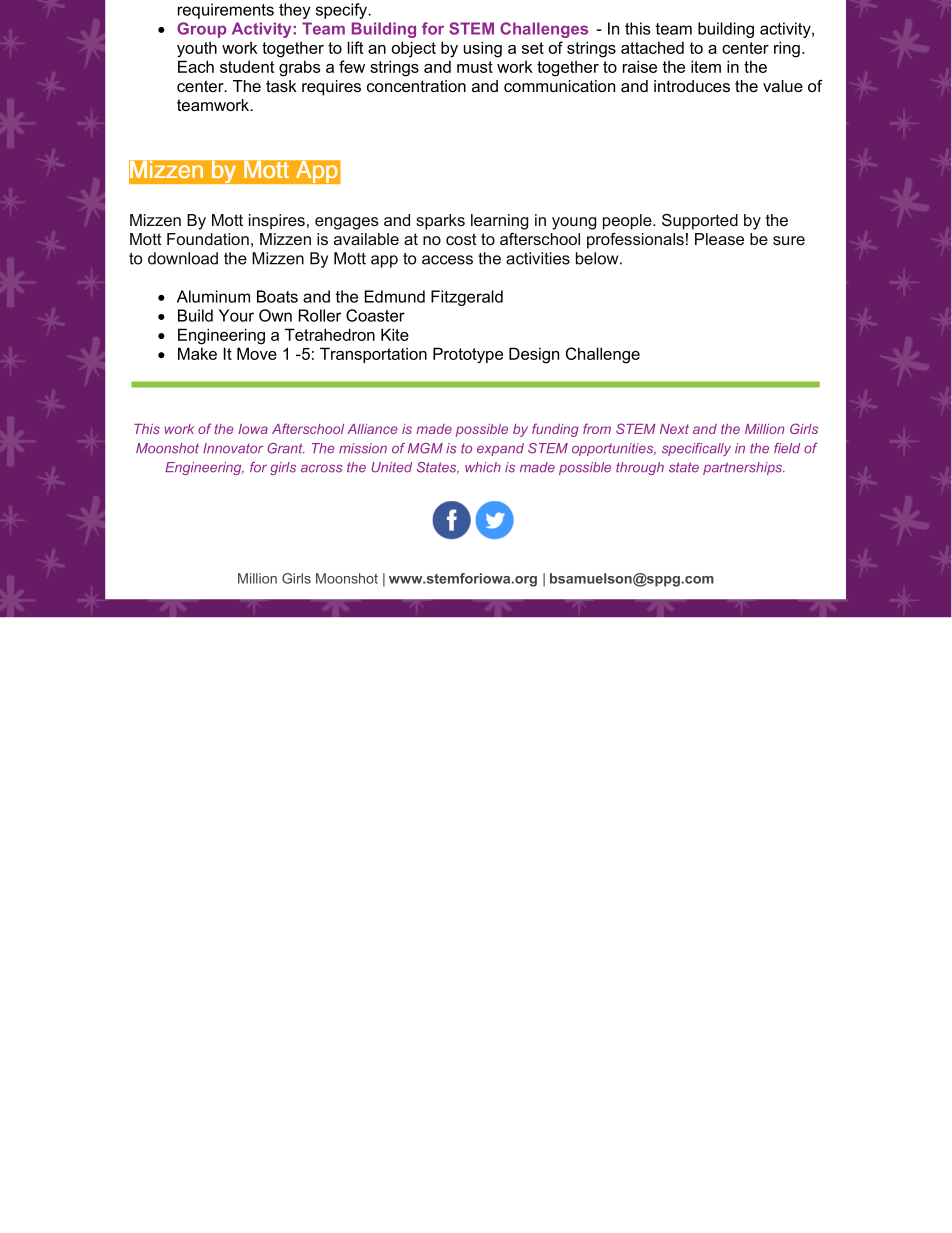  Describe the element at coordinates (461, 239) in the document. I see `cost` at that location.
